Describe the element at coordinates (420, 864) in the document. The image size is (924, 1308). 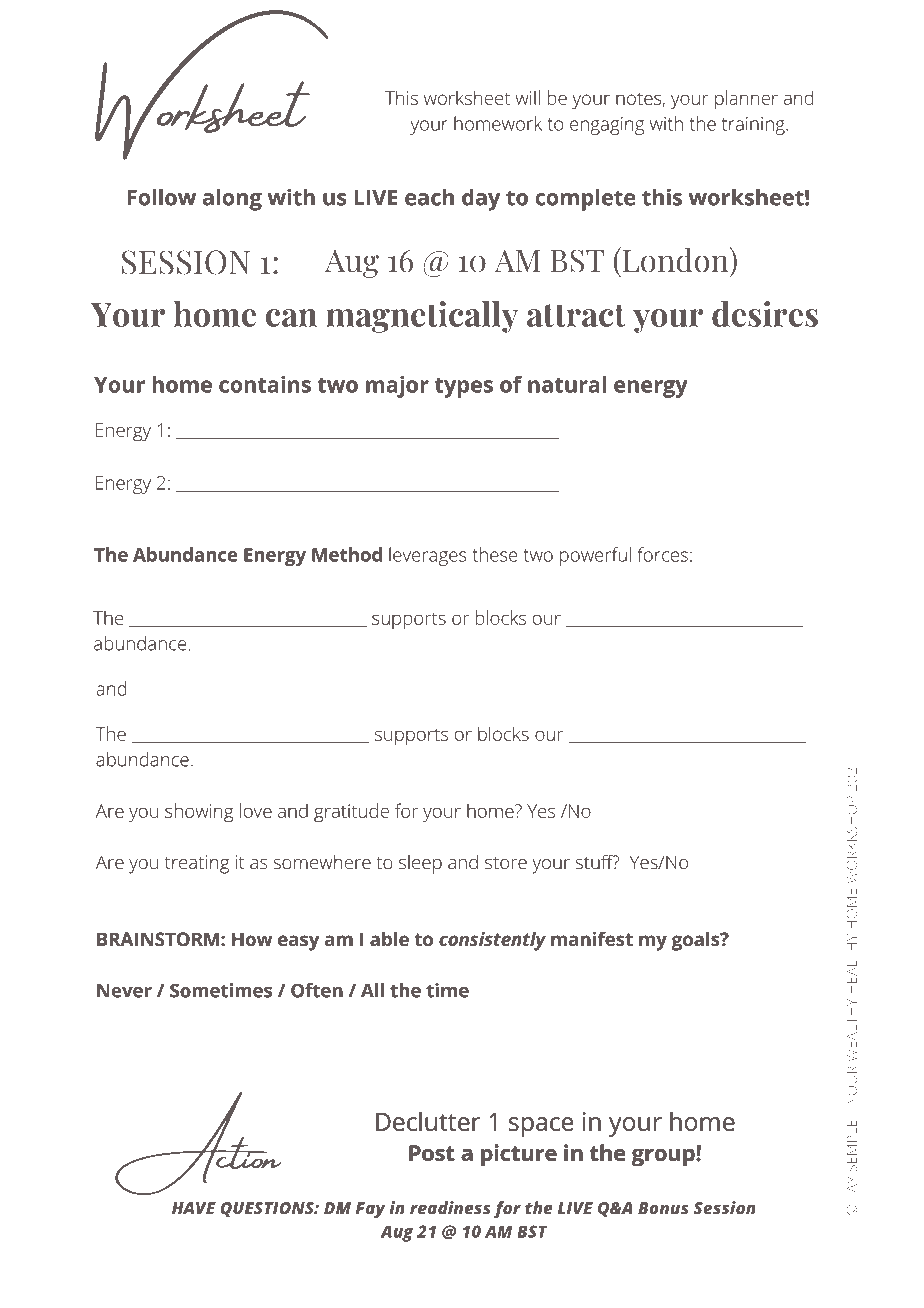
I see `sleep` at that location.
